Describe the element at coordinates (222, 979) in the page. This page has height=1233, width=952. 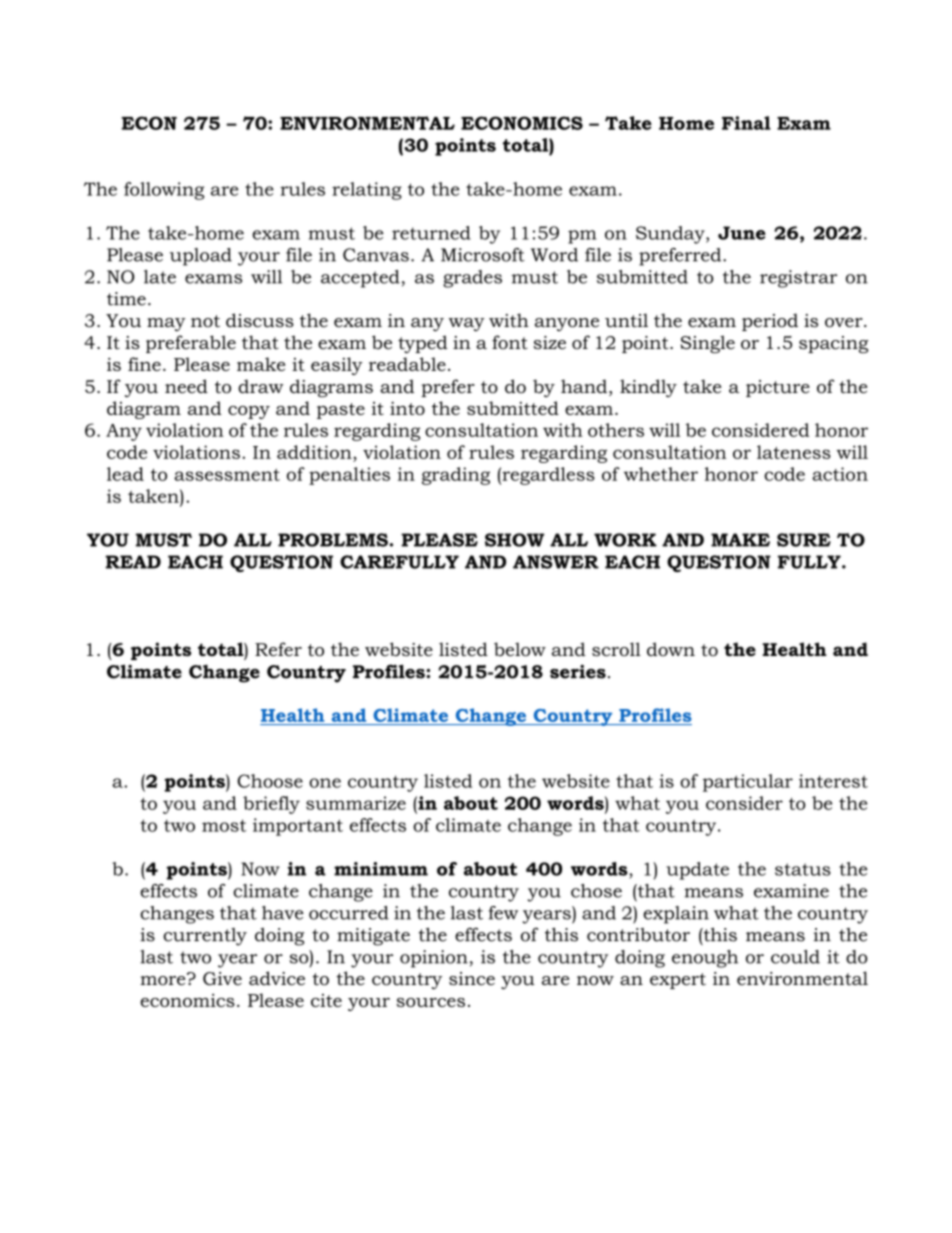
I see `Give` at that location.
